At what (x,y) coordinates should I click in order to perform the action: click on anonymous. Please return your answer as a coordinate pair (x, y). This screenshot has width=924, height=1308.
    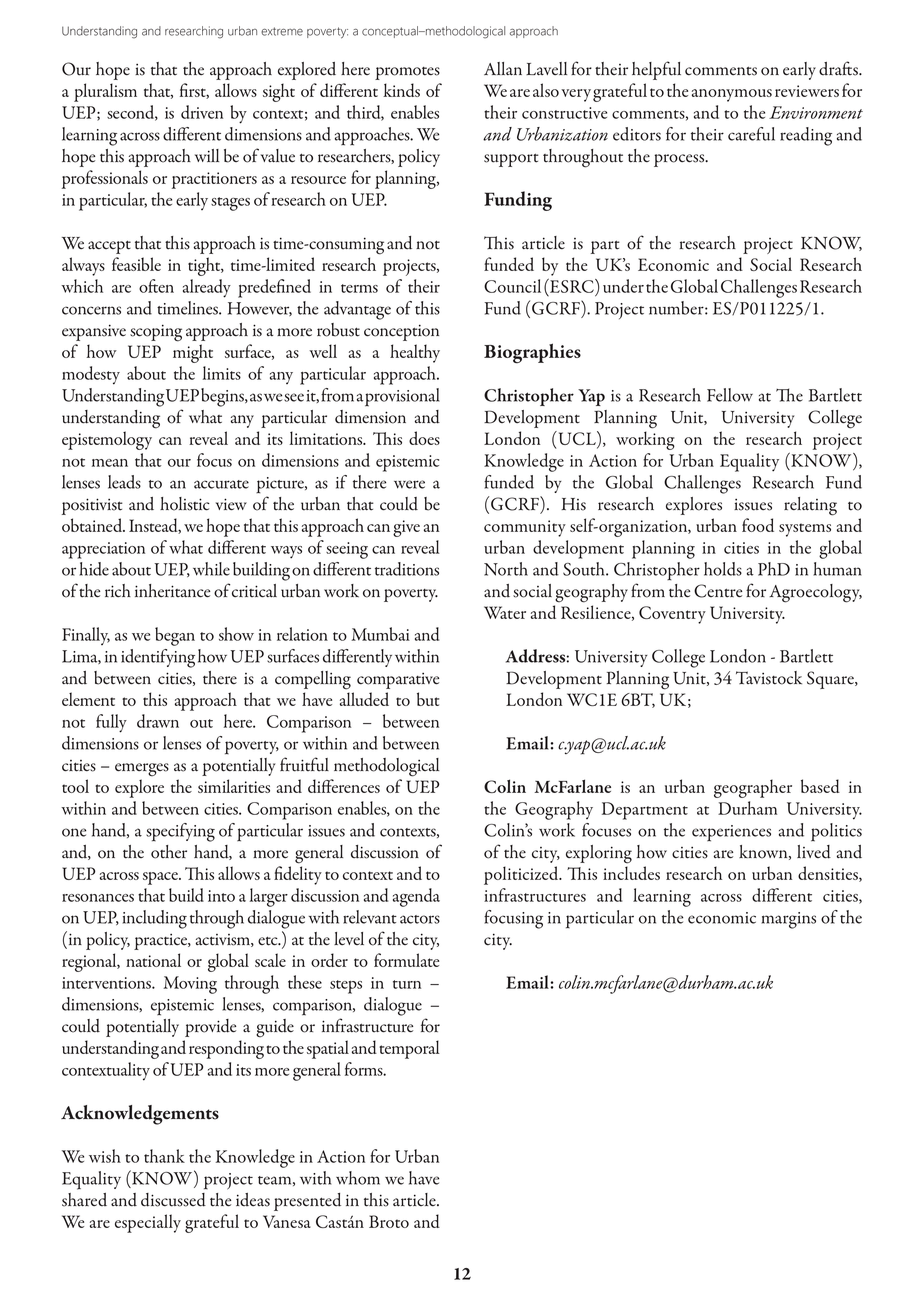
    Looking at the image, I should click on (732, 95).
